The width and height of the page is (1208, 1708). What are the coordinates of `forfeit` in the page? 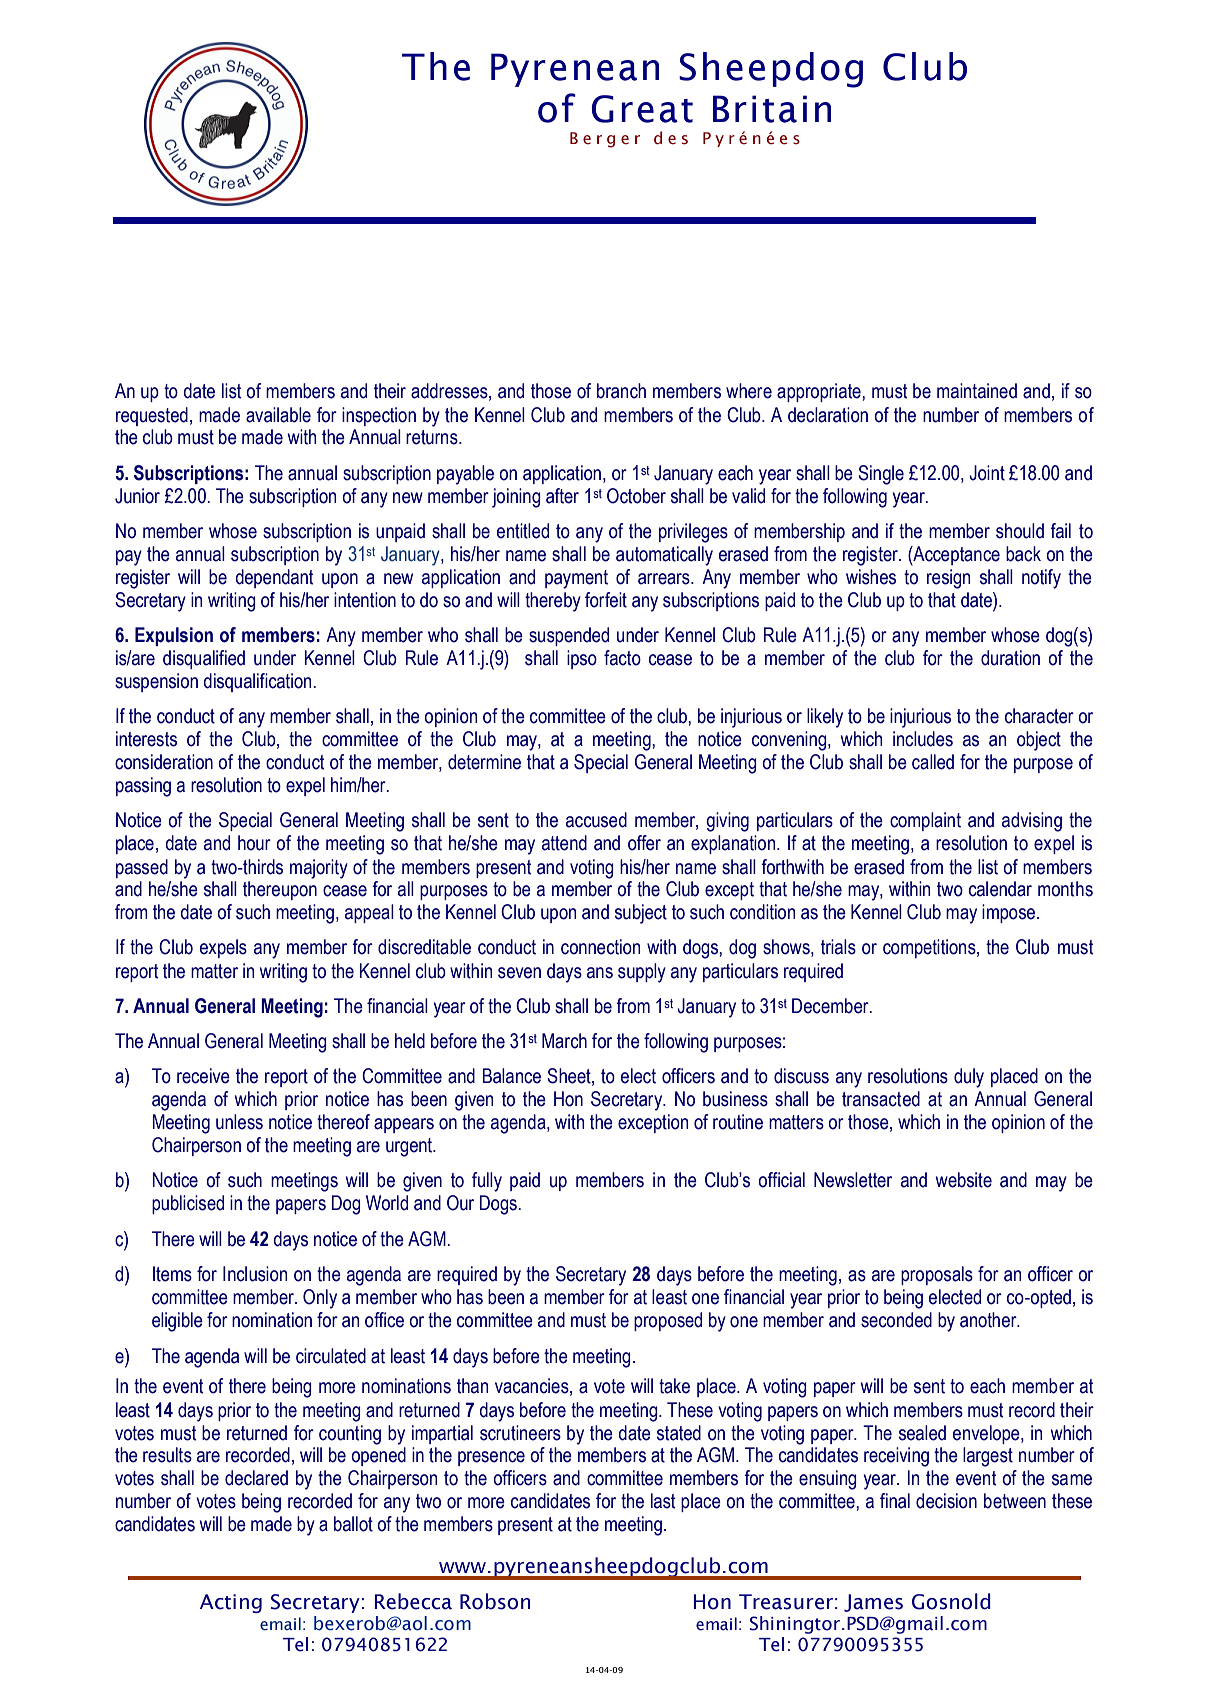 It's located at (606, 600).
